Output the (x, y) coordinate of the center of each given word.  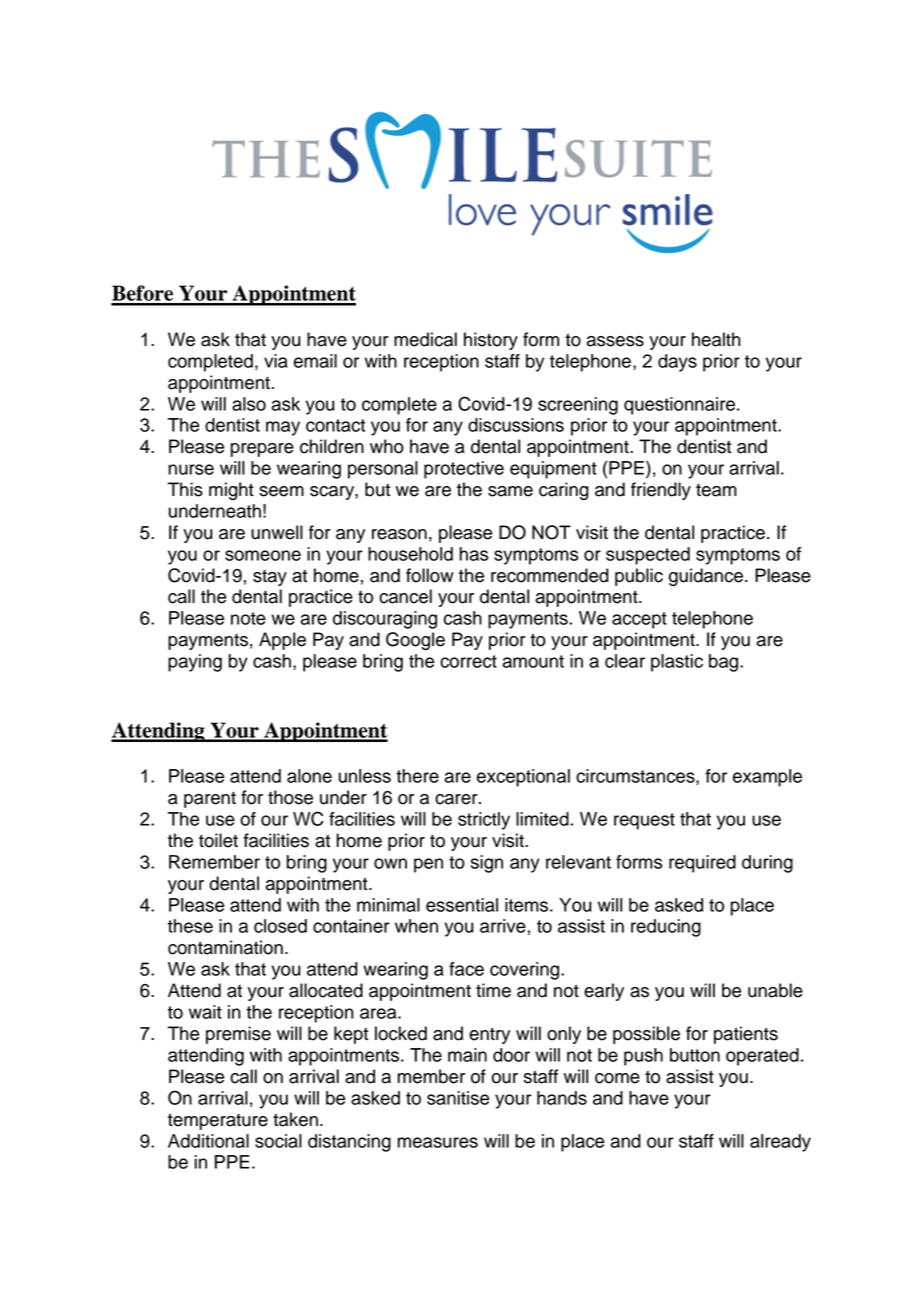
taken (295, 1119)
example (767, 778)
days (677, 363)
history (491, 341)
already (780, 1143)
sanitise (458, 1098)
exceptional (523, 778)
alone (309, 776)
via (276, 361)
